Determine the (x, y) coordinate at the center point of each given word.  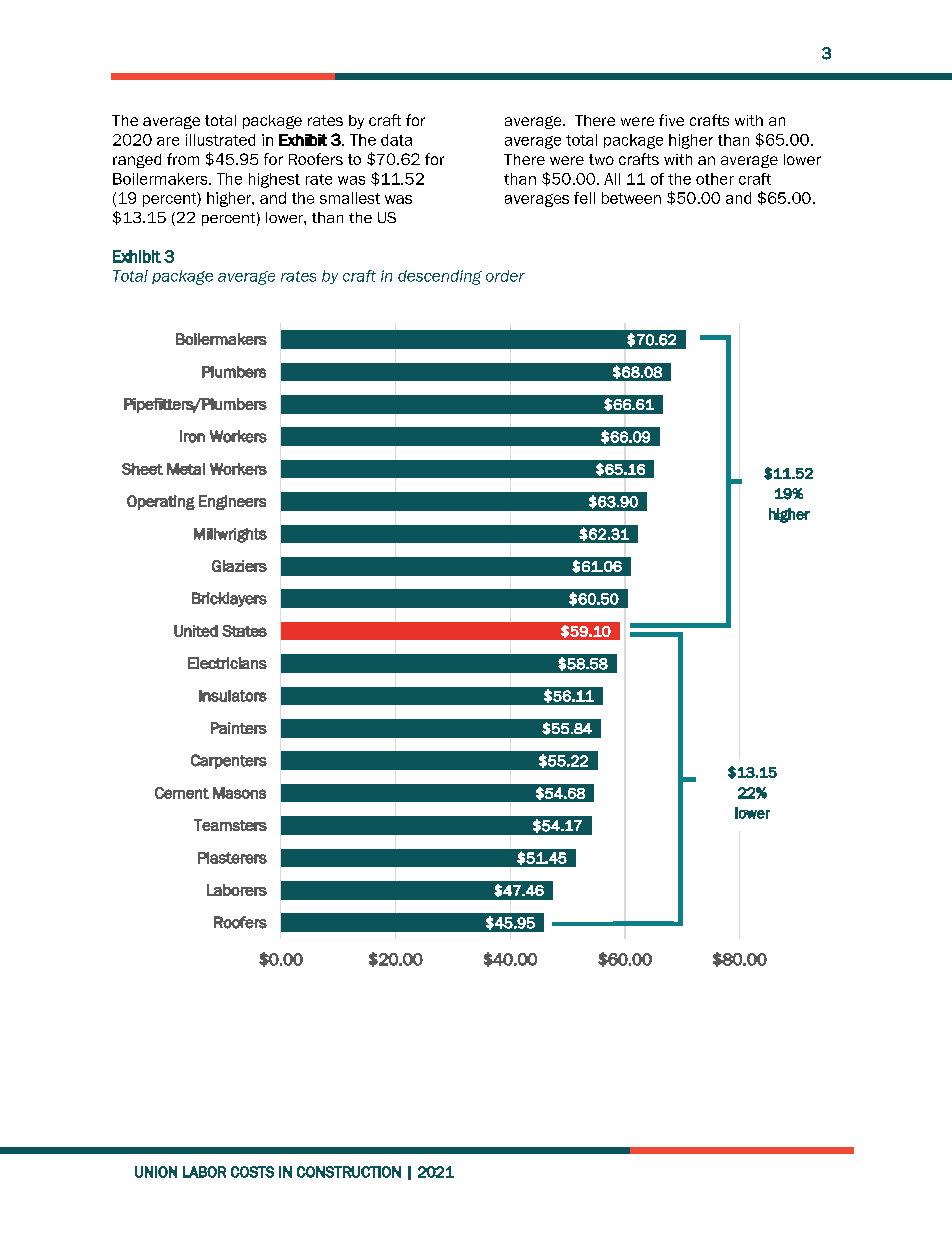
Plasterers (232, 858)
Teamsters (230, 825)
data (396, 140)
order (505, 276)
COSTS (252, 1172)
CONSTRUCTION (349, 1172)
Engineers (232, 502)
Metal (186, 469)
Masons (239, 793)
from (183, 159)
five (671, 120)
